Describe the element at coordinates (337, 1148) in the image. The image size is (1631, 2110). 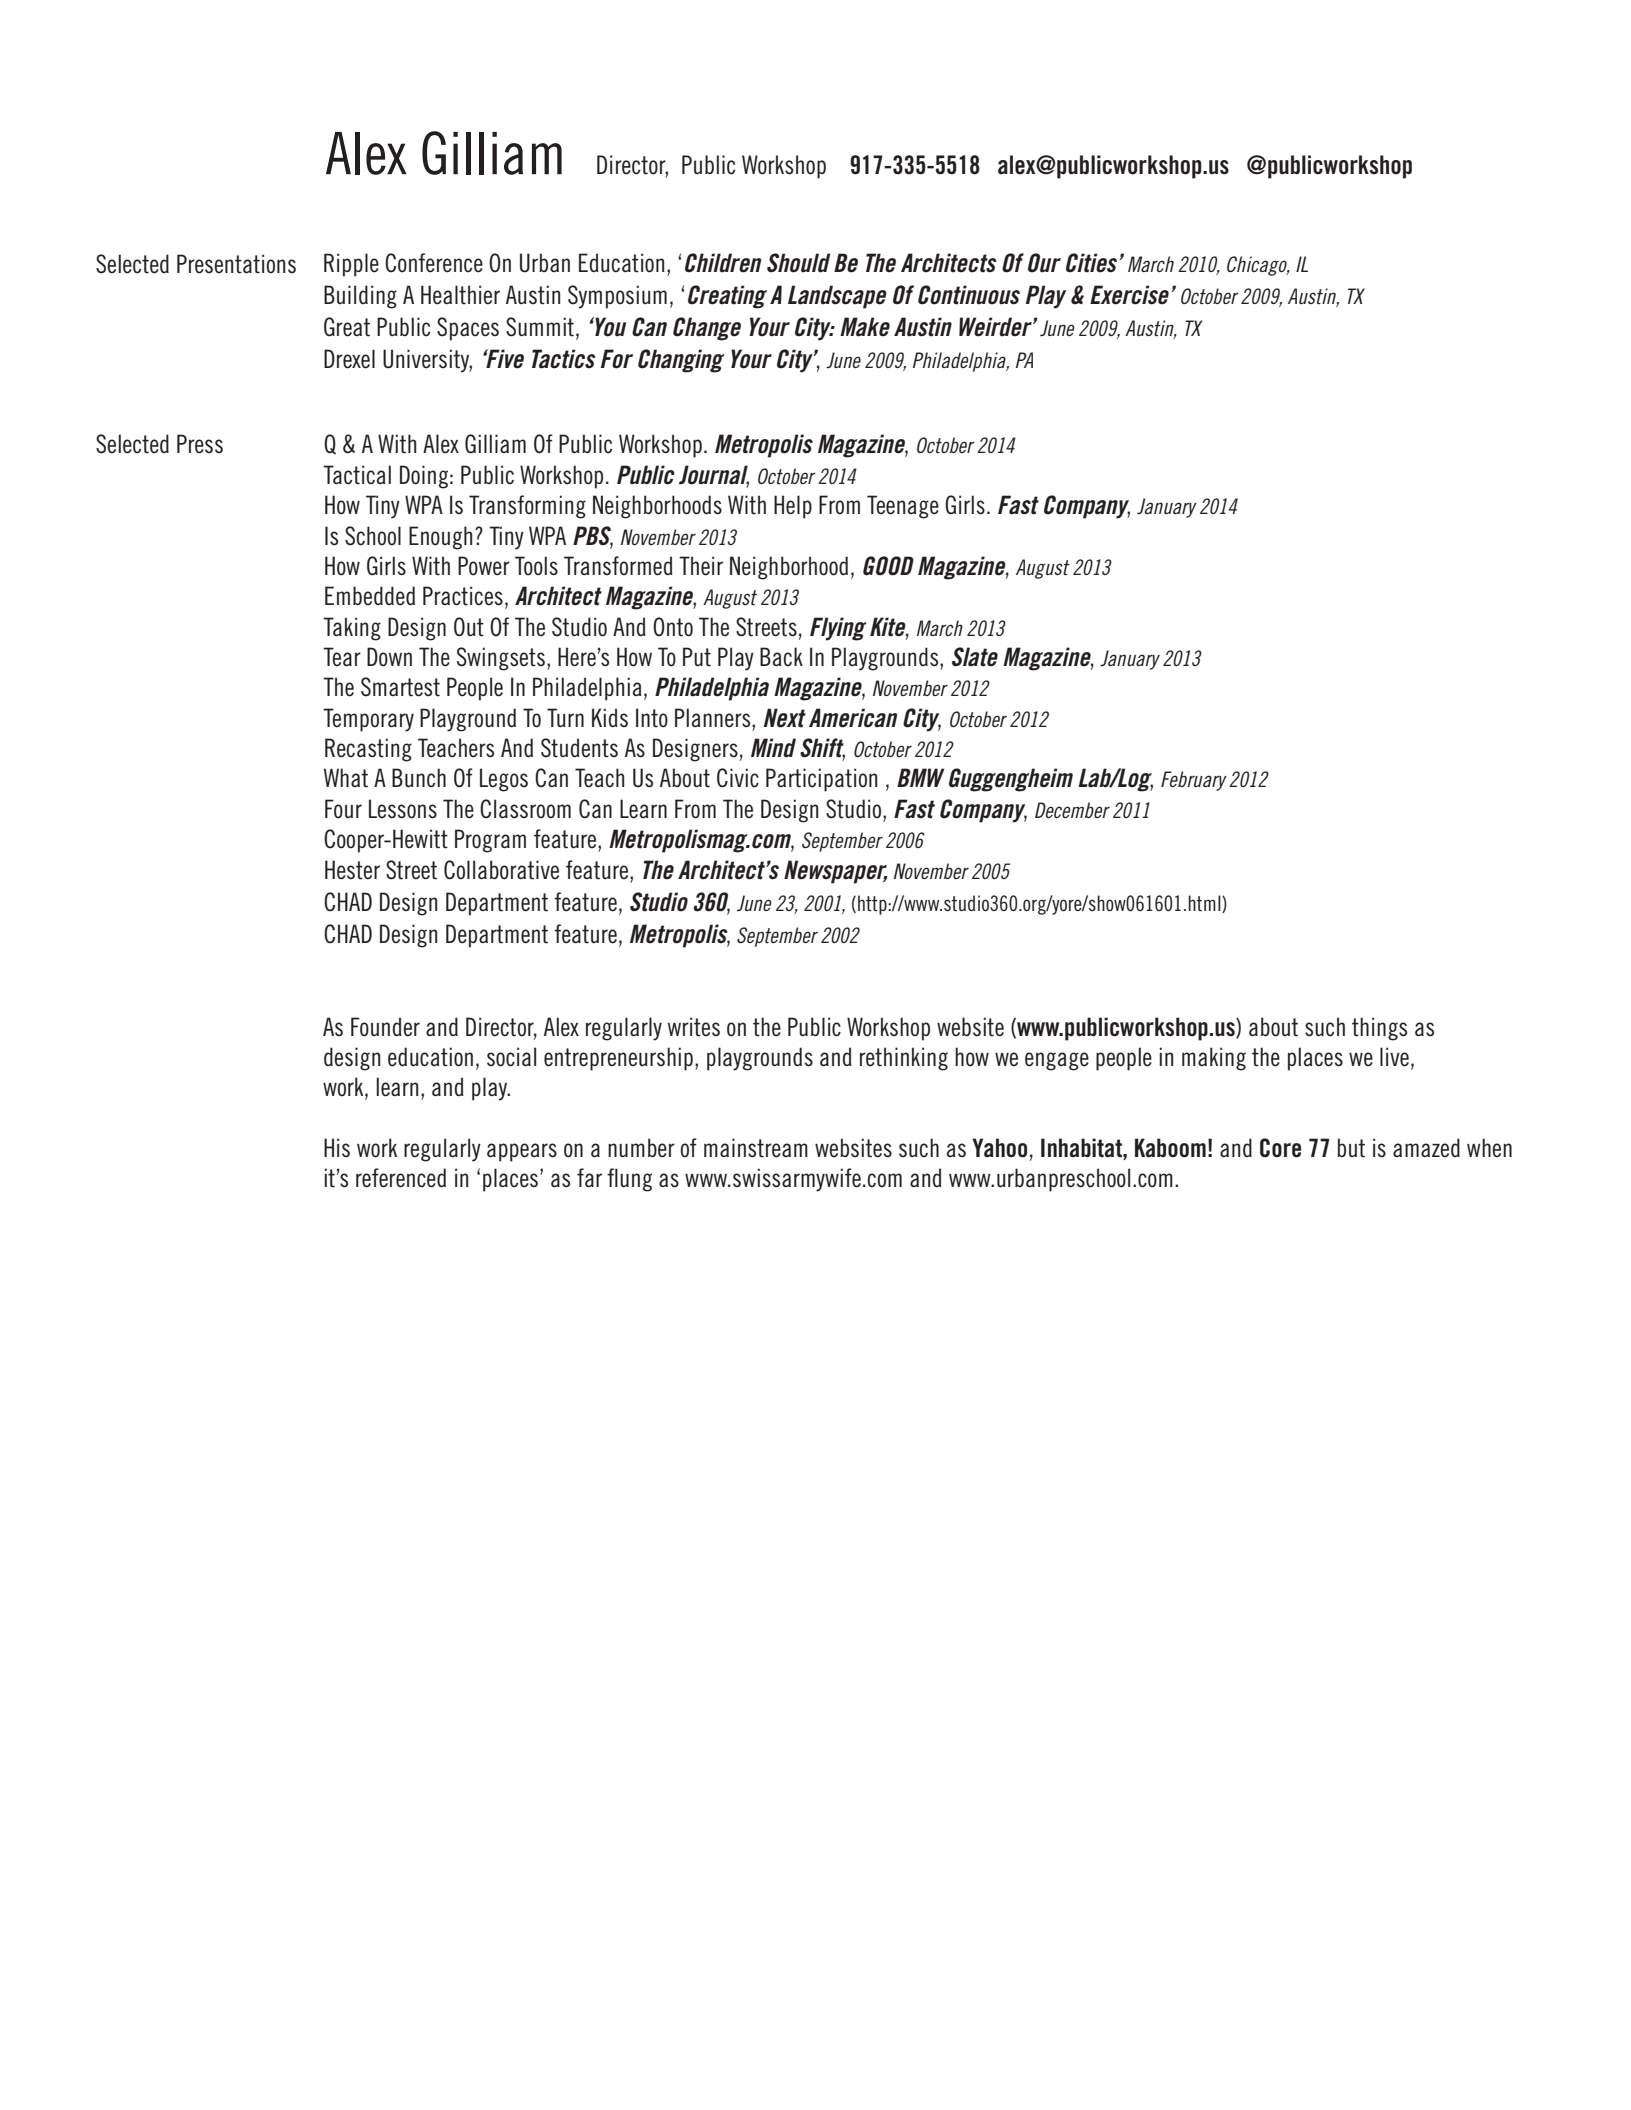
I see `His` at that location.
